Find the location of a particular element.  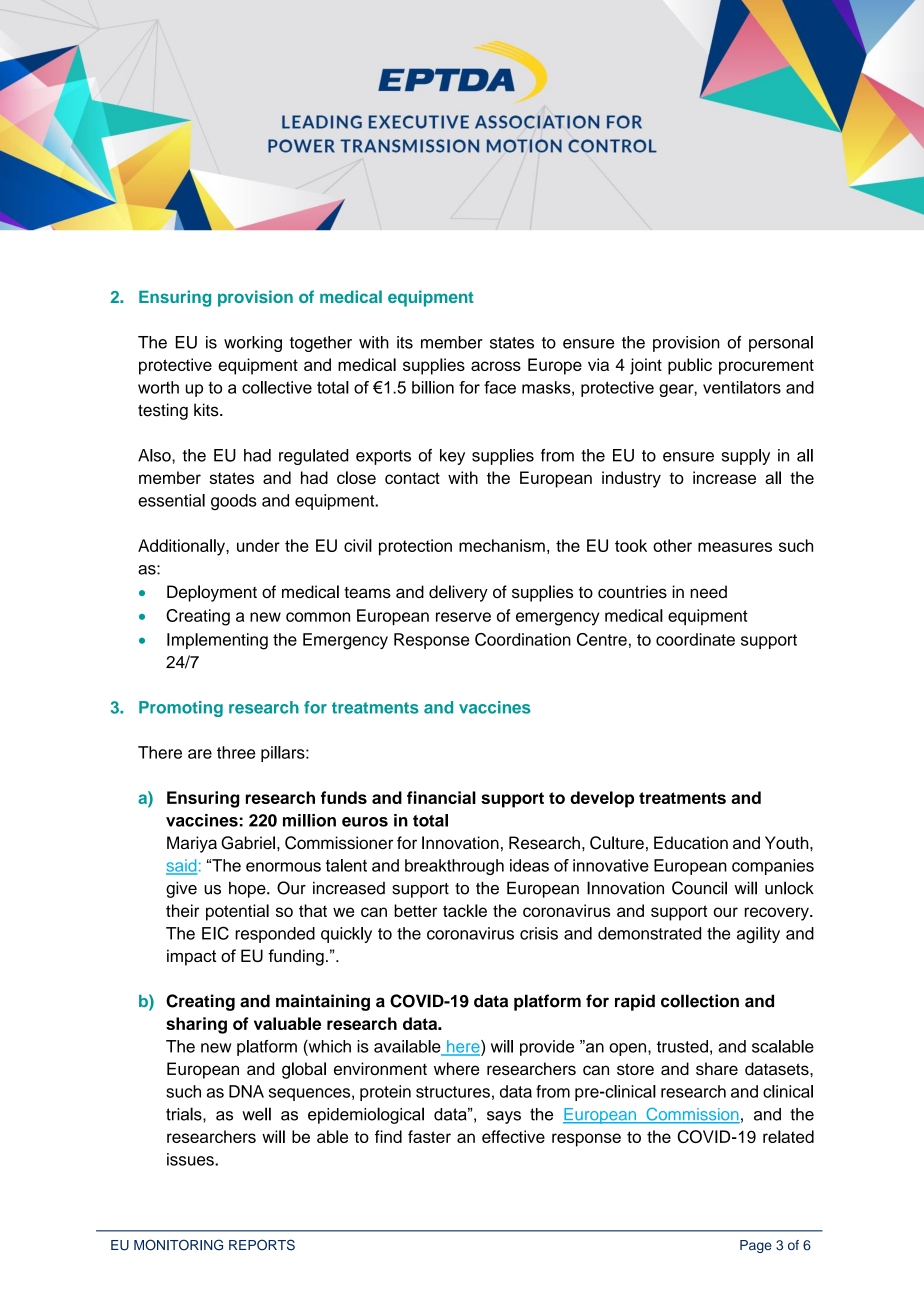

REPORTS is located at coordinates (262, 1245).
